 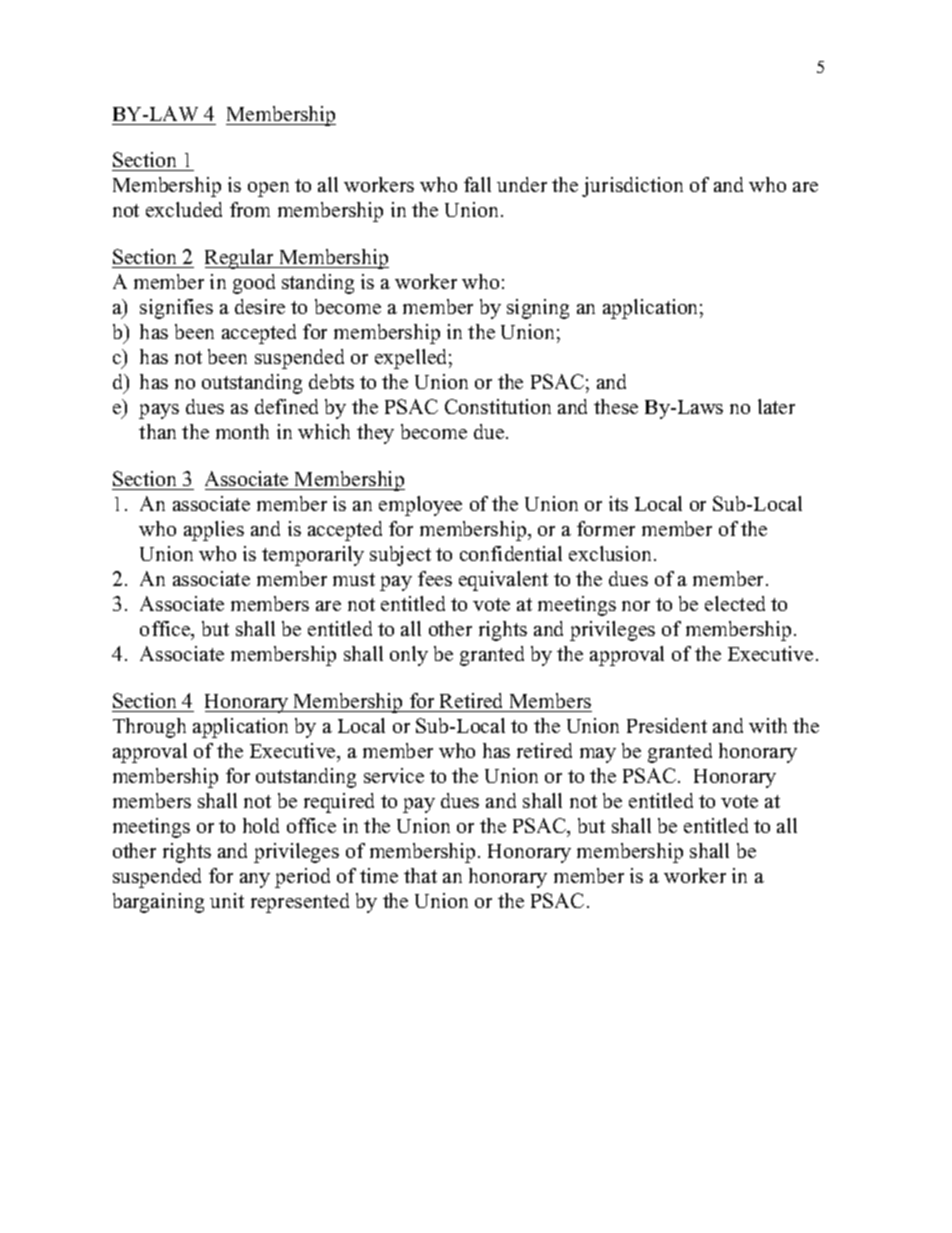 I want to click on later, so click(x=776, y=406).
